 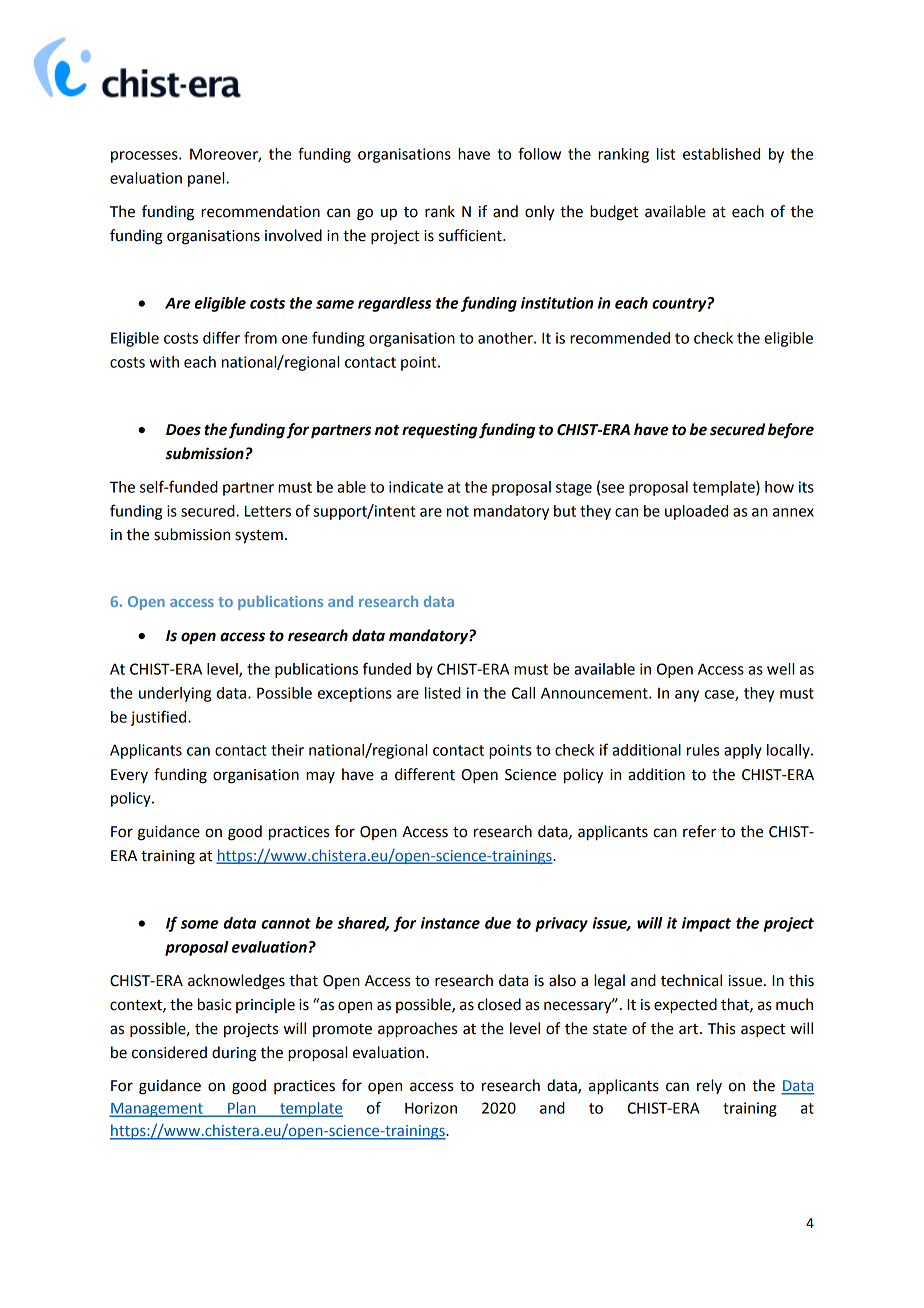 What do you see at coordinates (721, 154) in the image?
I see `established` at bounding box center [721, 154].
